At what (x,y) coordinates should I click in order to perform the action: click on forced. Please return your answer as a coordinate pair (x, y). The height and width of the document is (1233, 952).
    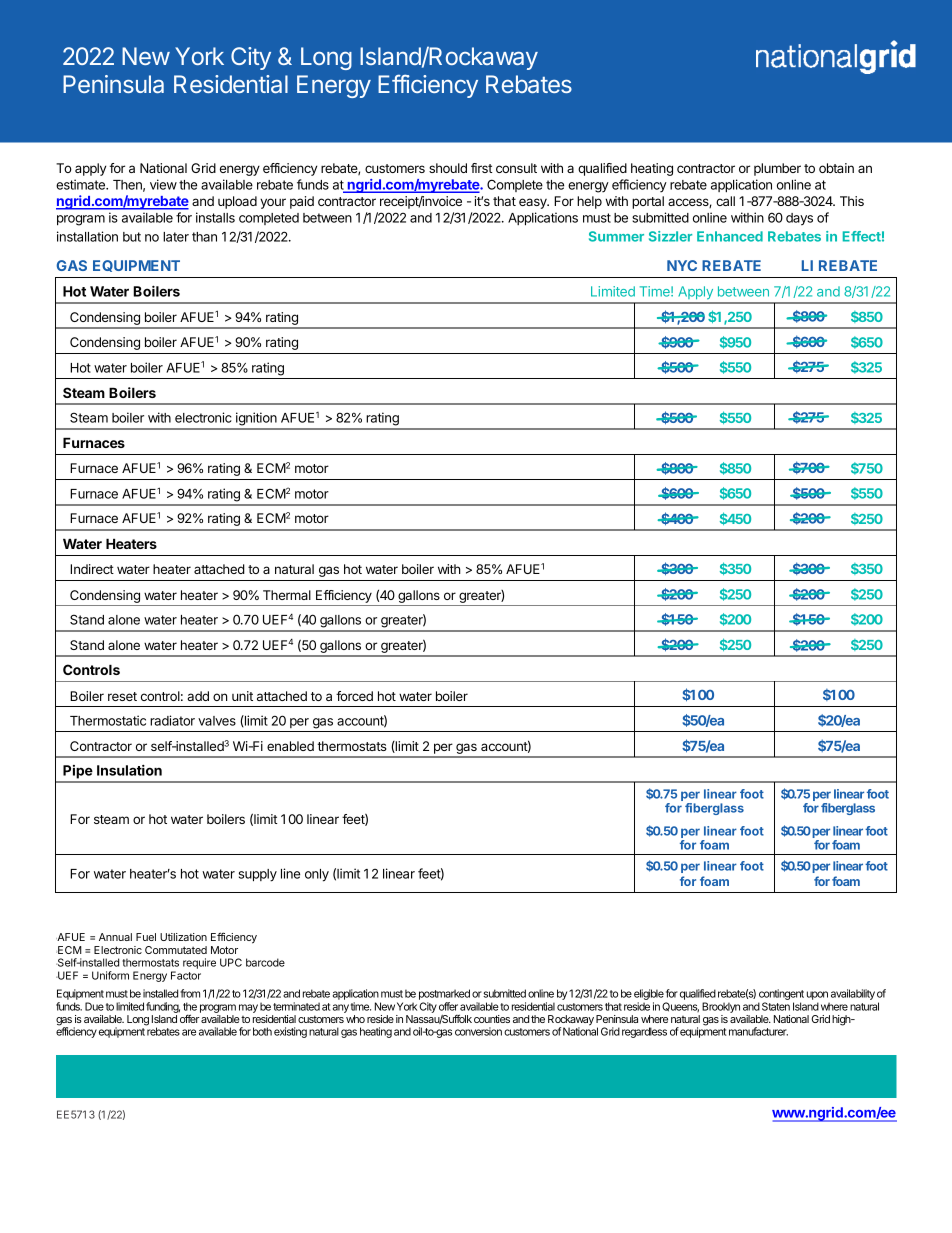
    Looking at the image, I should click on (354, 696).
